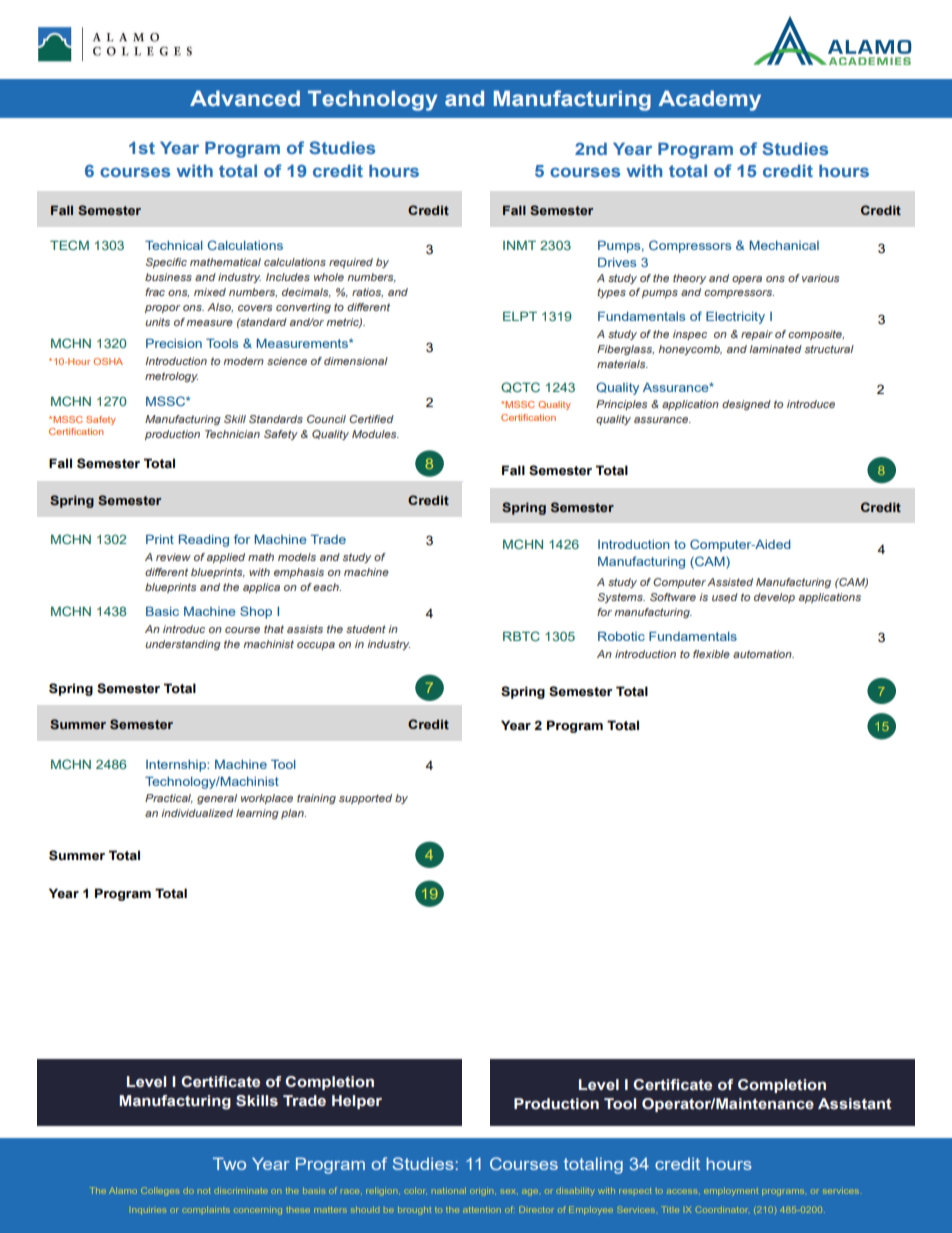 The height and width of the screenshot is (1233, 952). What do you see at coordinates (763, 654) in the screenshot?
I see `automation` at bounding box center [763, 654].
